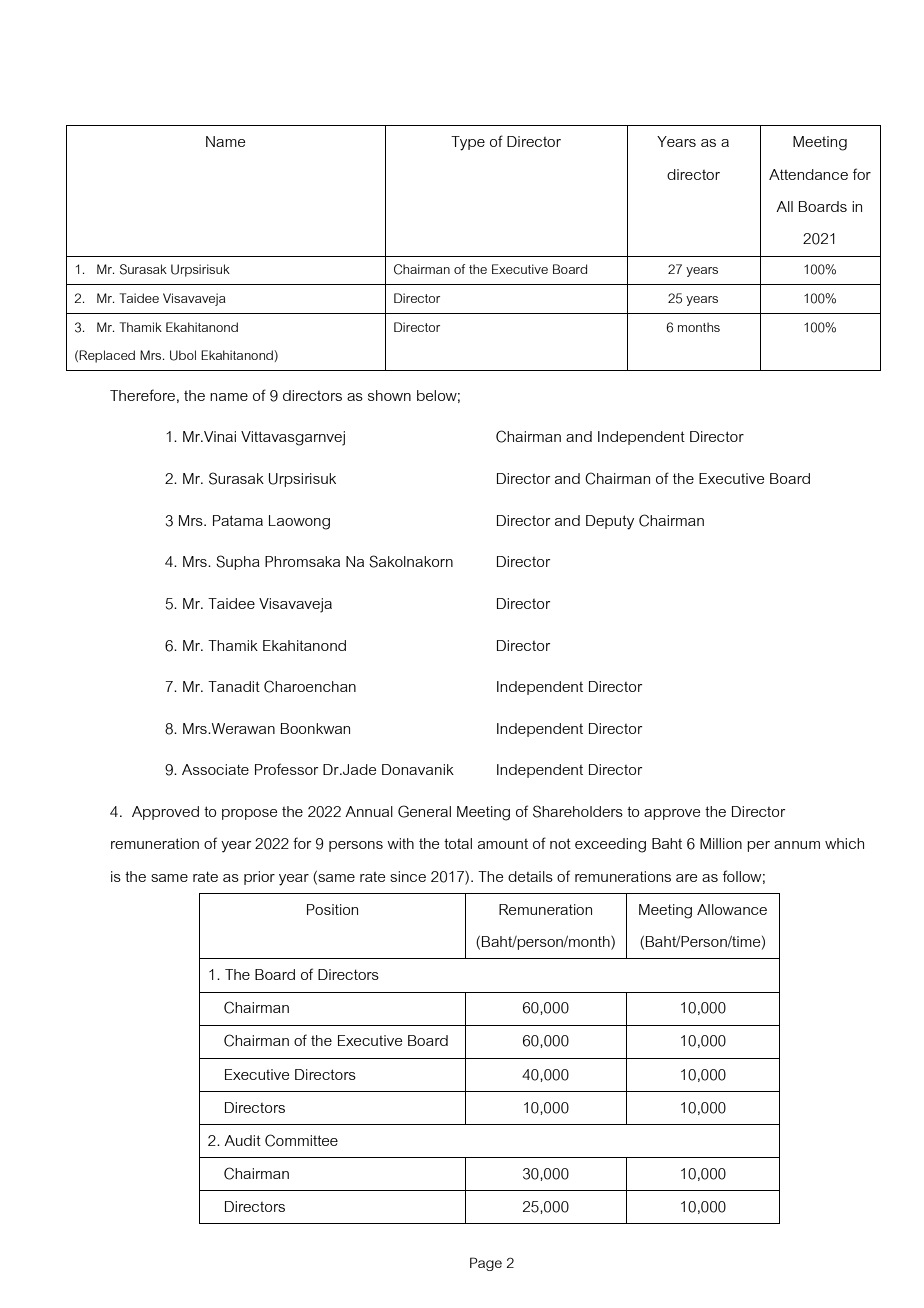 The width and height of the page is (924, 1308). Describe the element at coordinates (107, 356) in the page. I see `Replaced` at that location.
